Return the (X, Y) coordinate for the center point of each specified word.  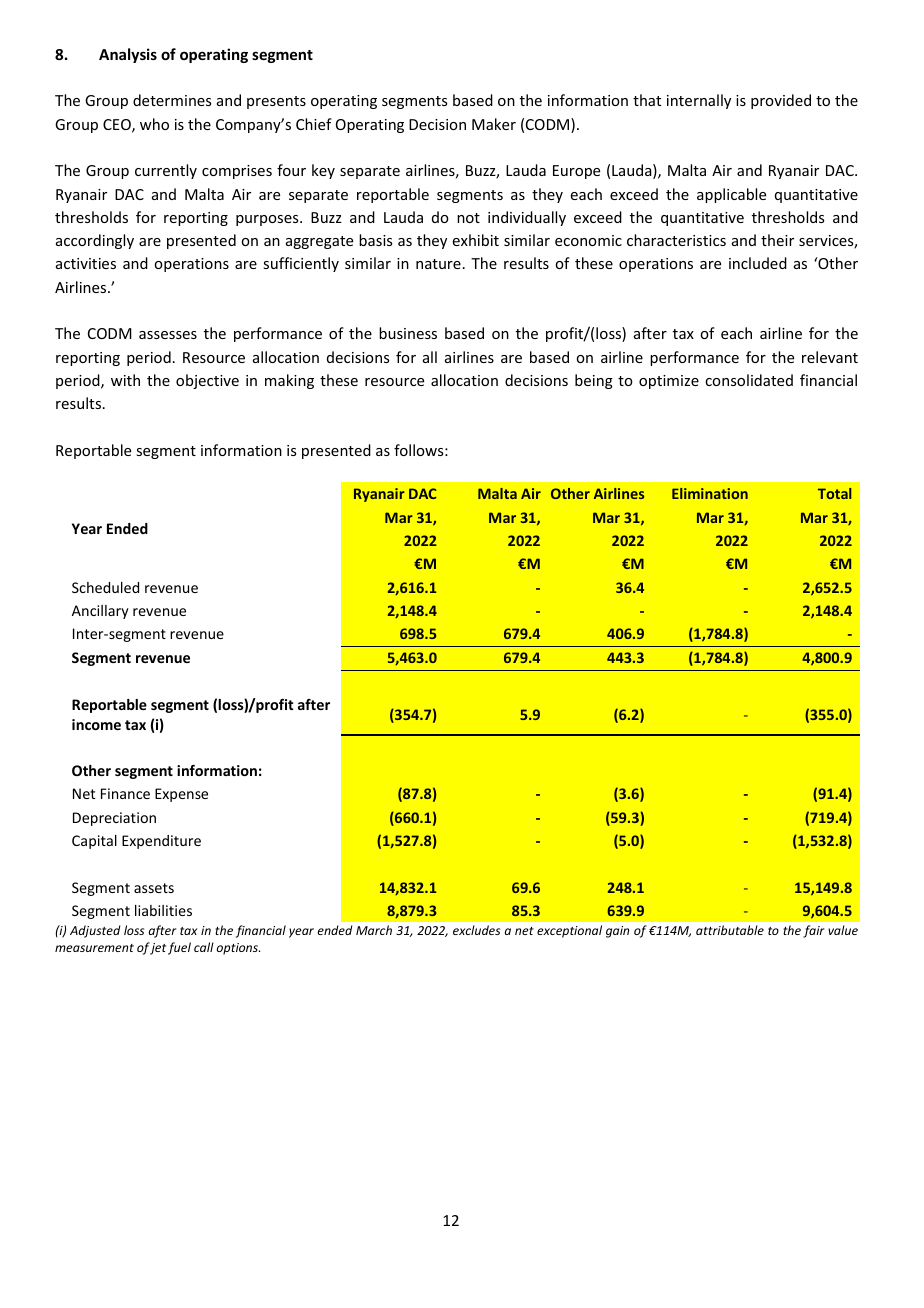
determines (172, 100)
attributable (730, 930)
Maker (494, 124)
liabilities (163, 910)
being (594, 381)
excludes (476, 930)
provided (781, 101)
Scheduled (105, 587)
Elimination (710, 493)
